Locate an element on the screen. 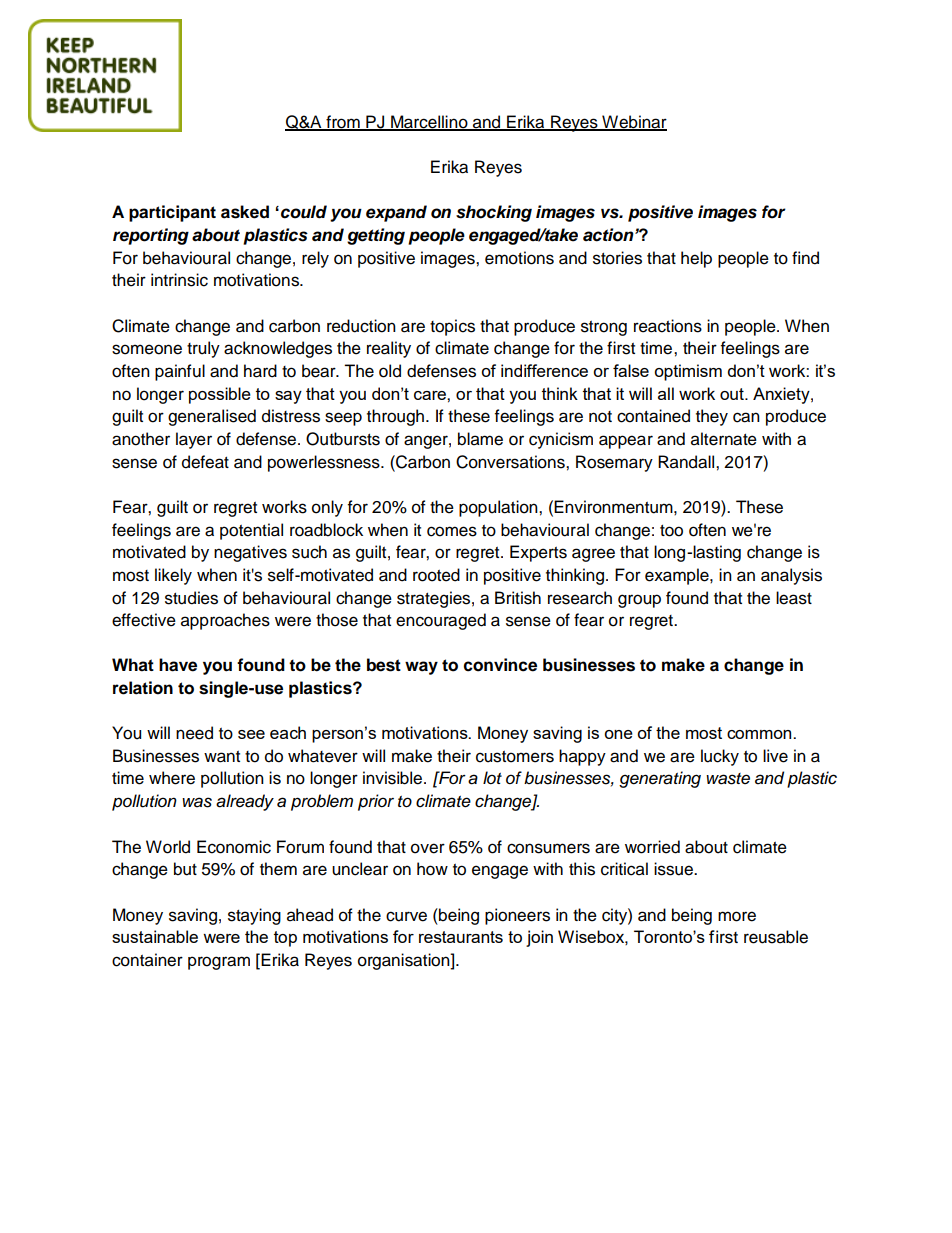 The image size is (952, 1233). program is located at coordinates (219, 963).
